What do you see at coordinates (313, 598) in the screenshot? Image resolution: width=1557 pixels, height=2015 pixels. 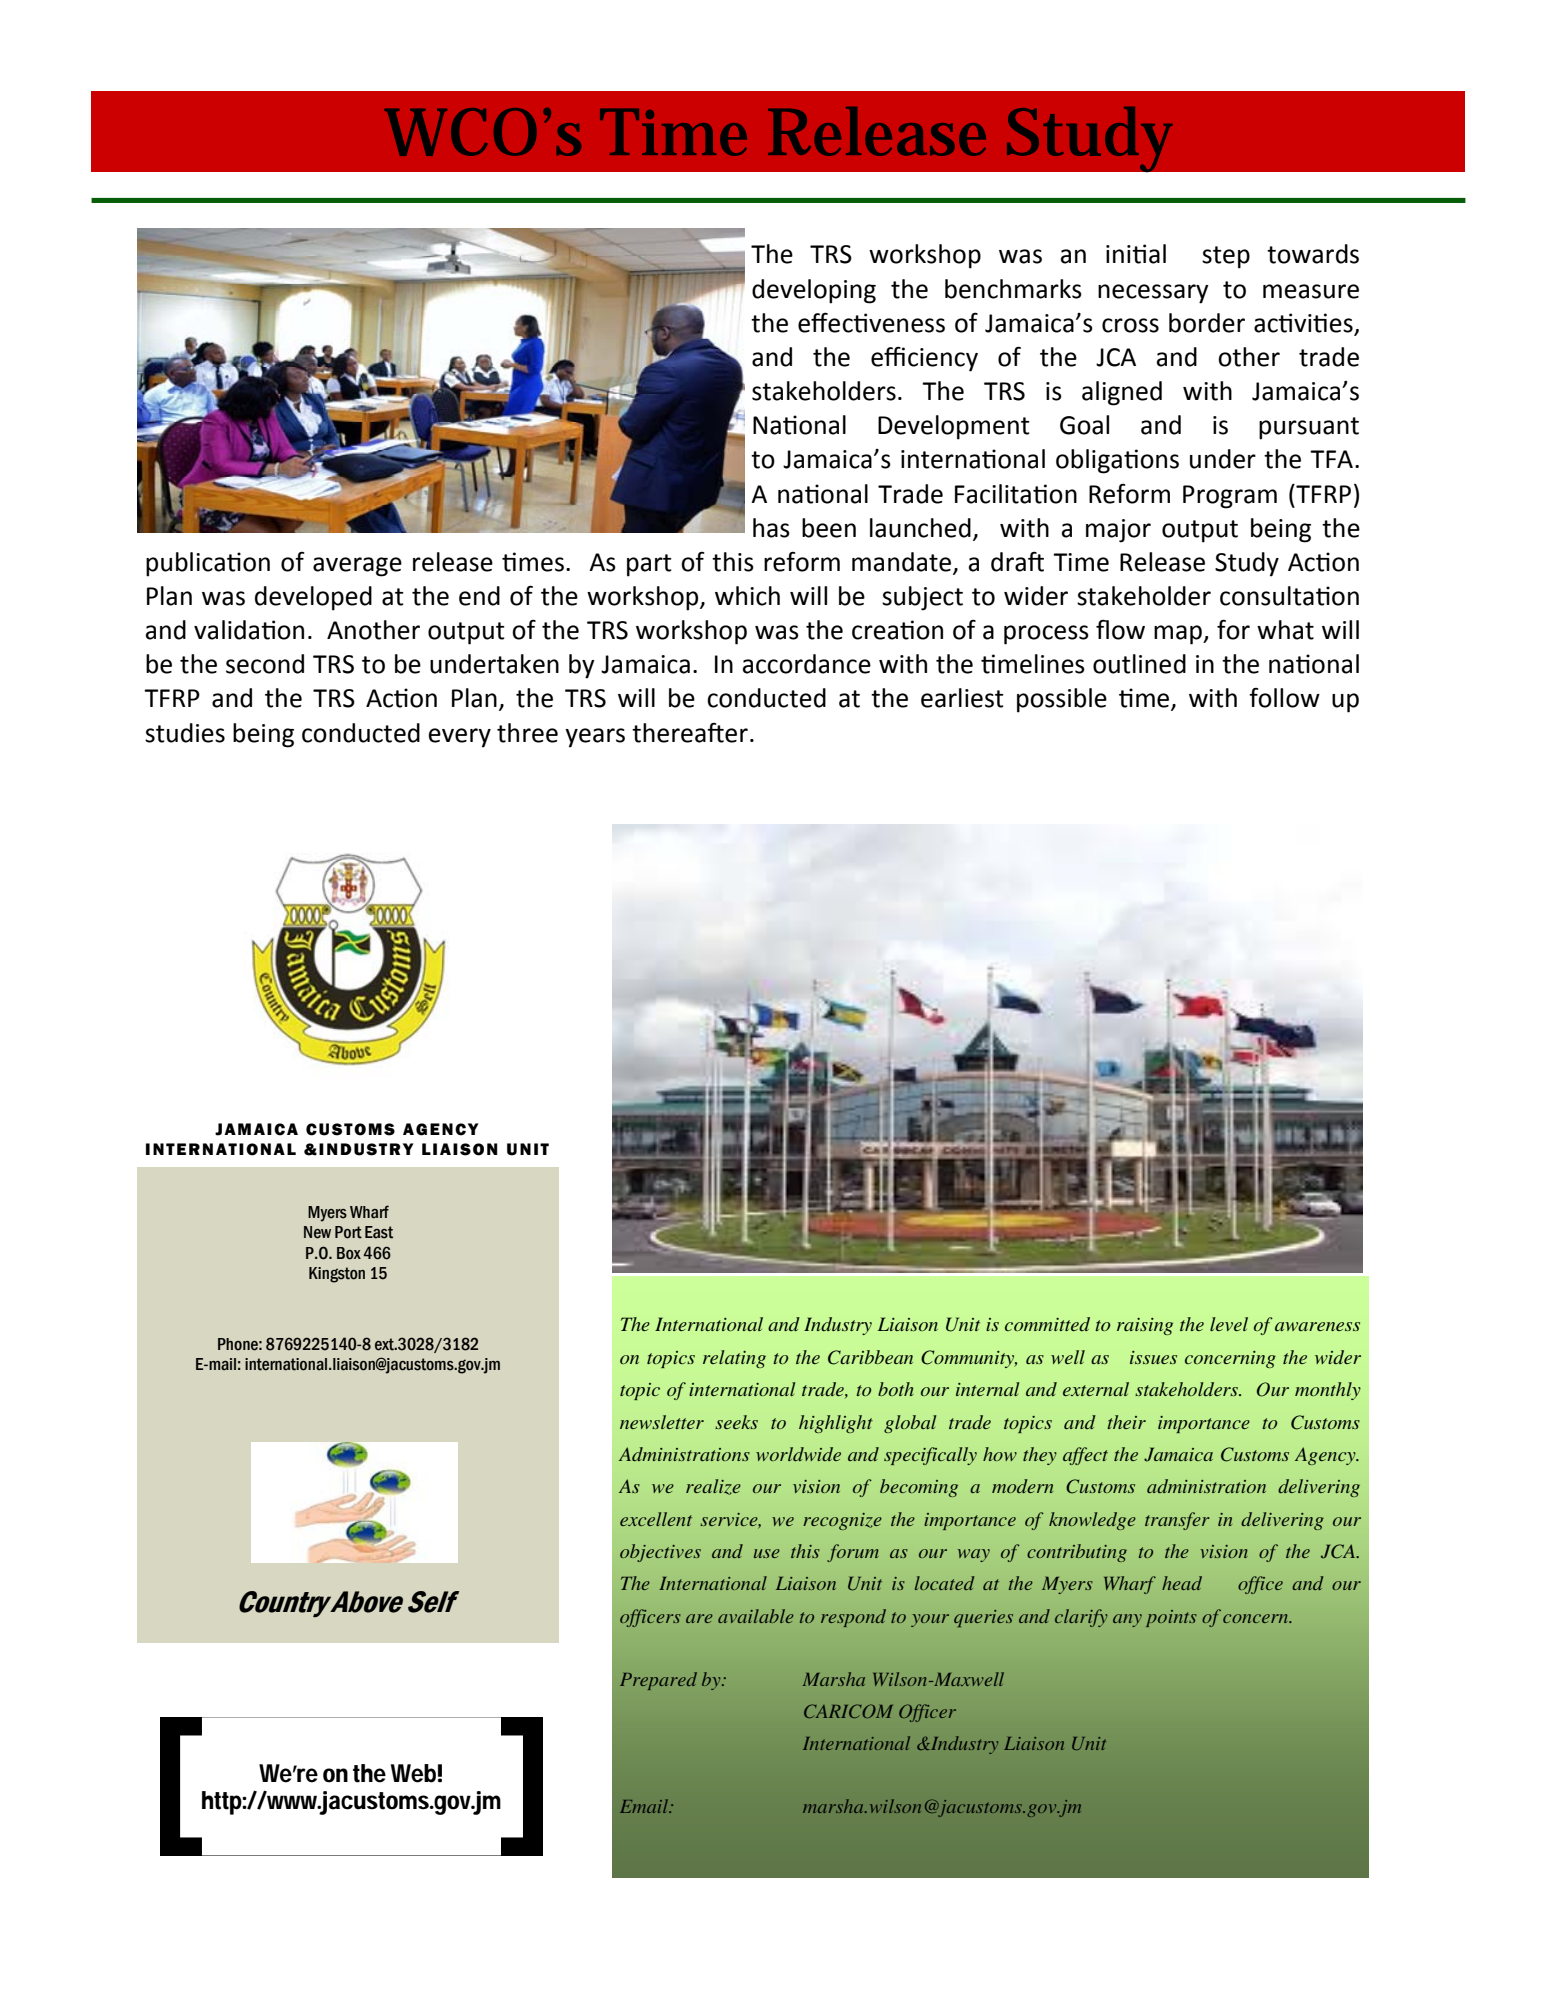 I see `developed` at bounding box center [313, 598].
